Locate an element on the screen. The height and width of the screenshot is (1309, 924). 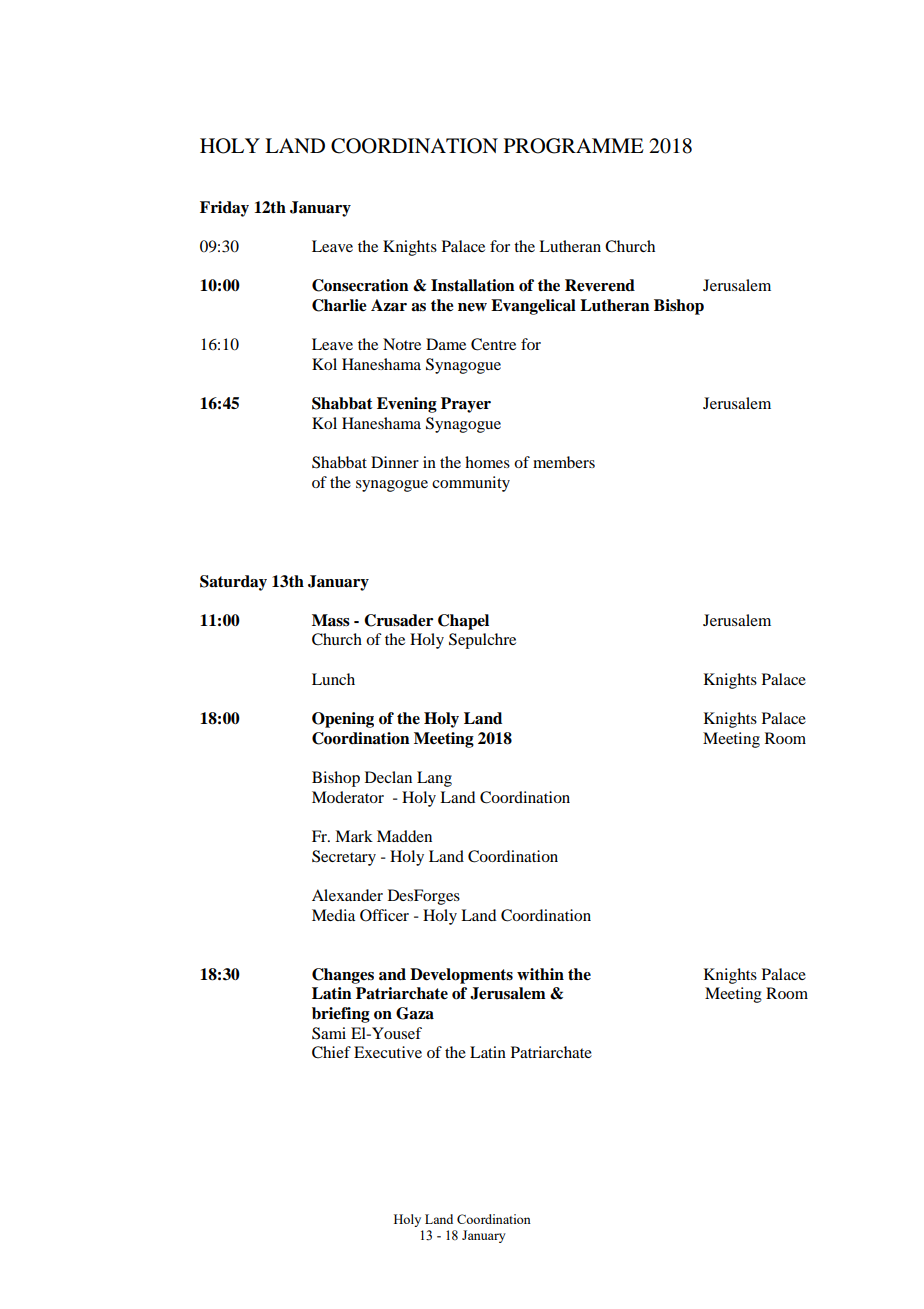
members is located at coordinates (564, 462).
